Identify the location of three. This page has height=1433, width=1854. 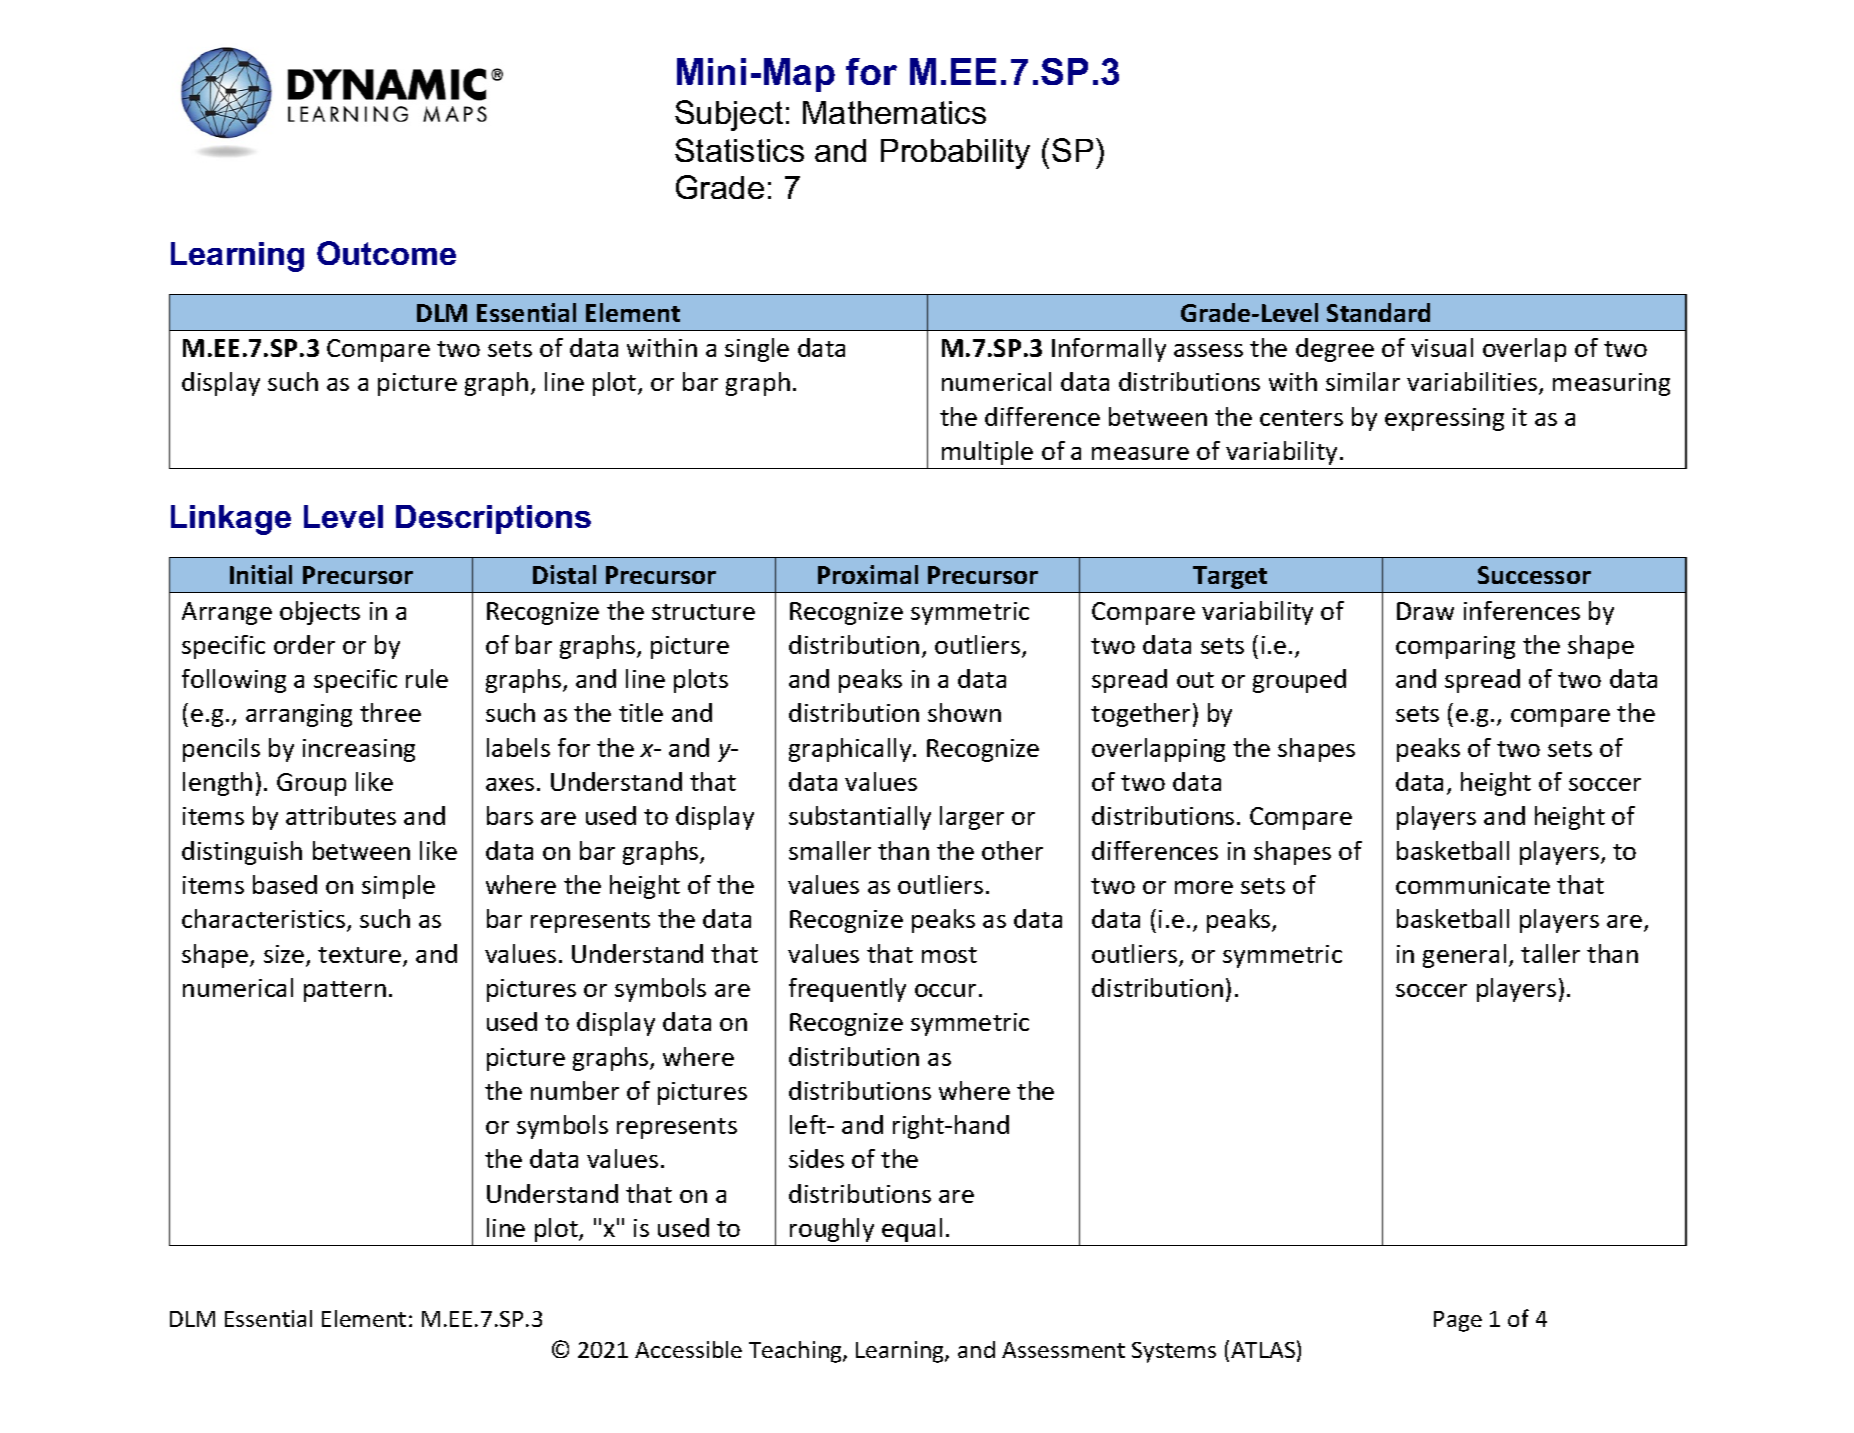
(390, 712).
